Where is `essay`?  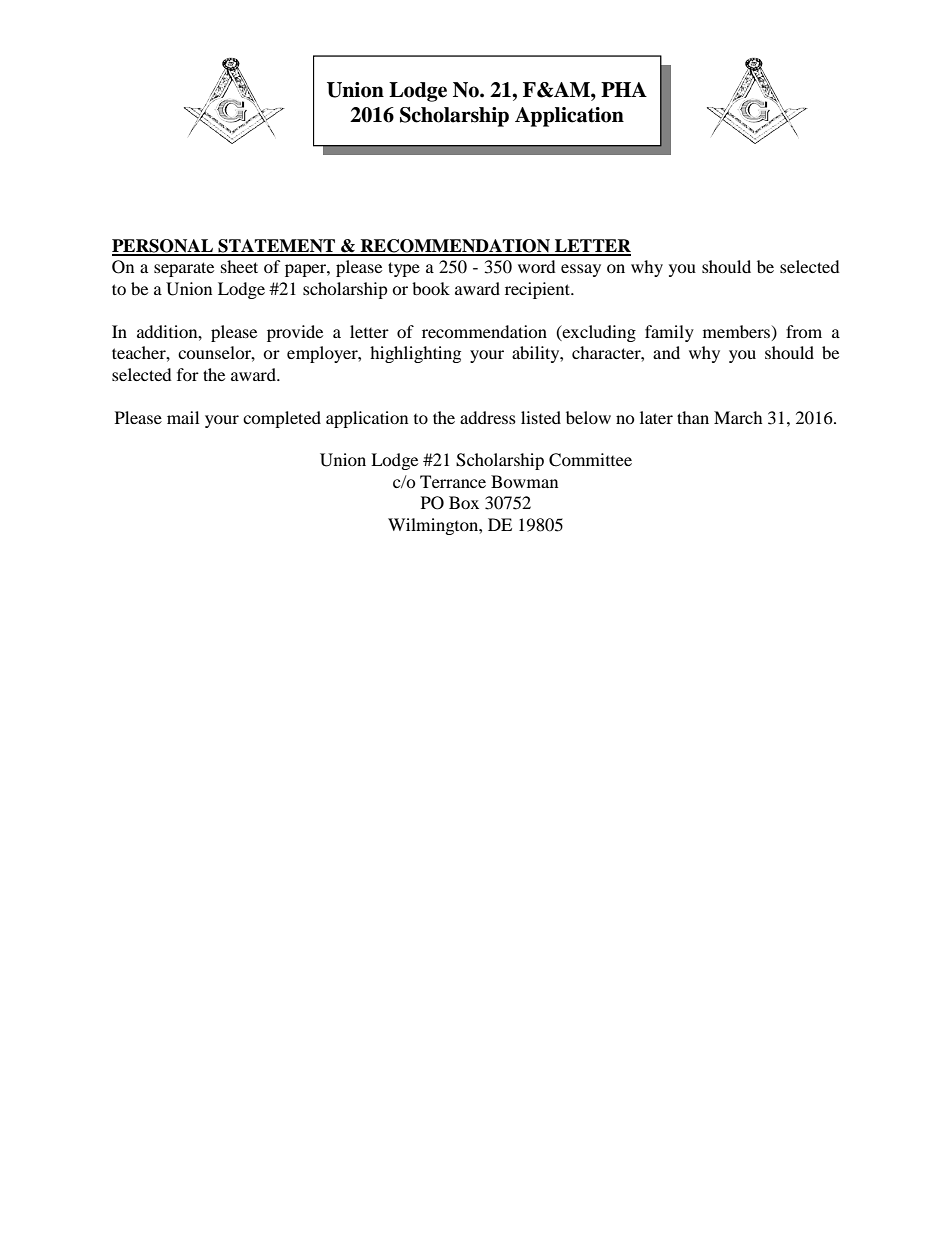 essay is located at coordinates (581, 270).
